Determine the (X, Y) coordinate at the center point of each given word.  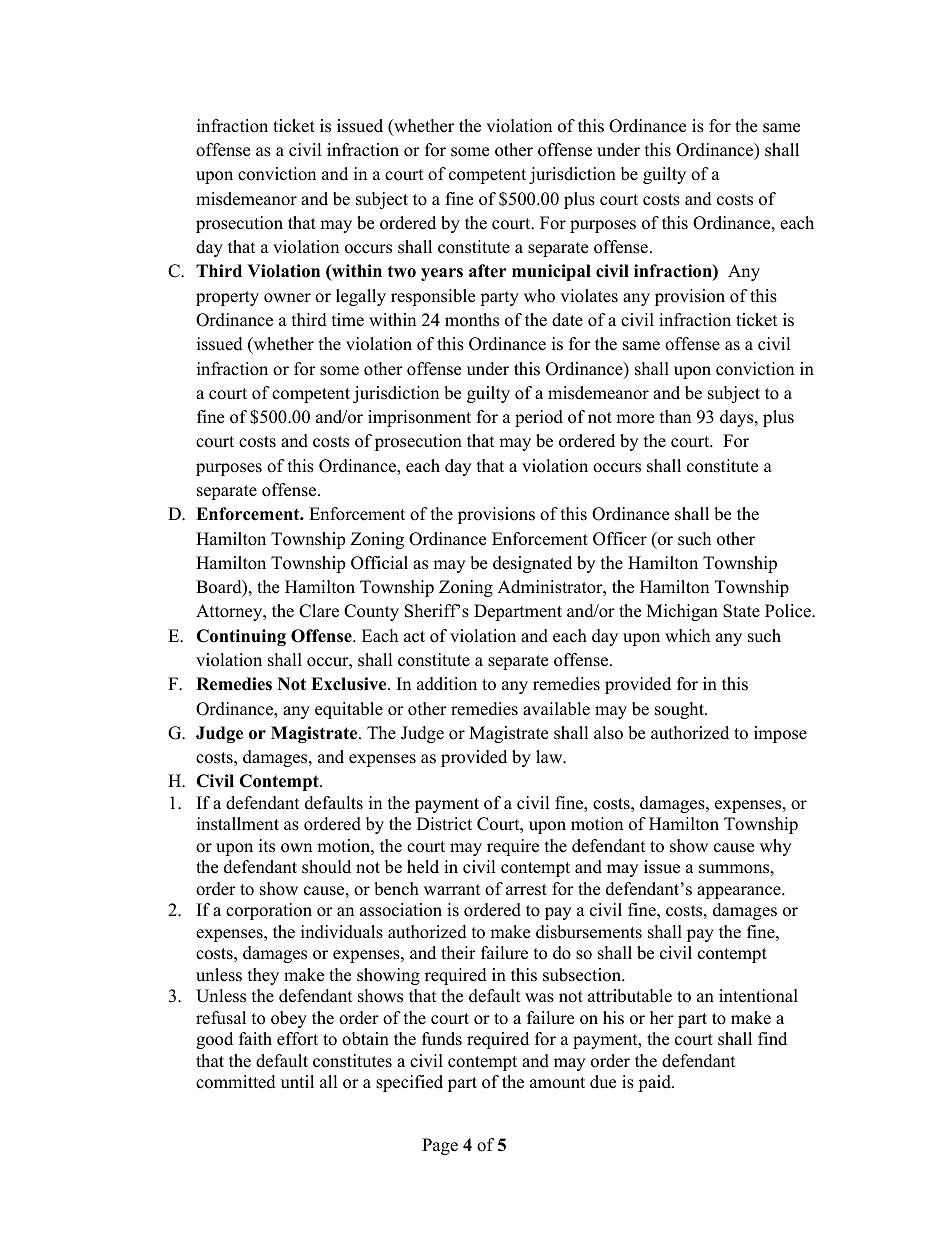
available (556, 709)
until (297, 1082)
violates (589, 296)
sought (680, 710)
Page (440, 1146)
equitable (349, 710)
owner (287, 298)
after (488, 271)
